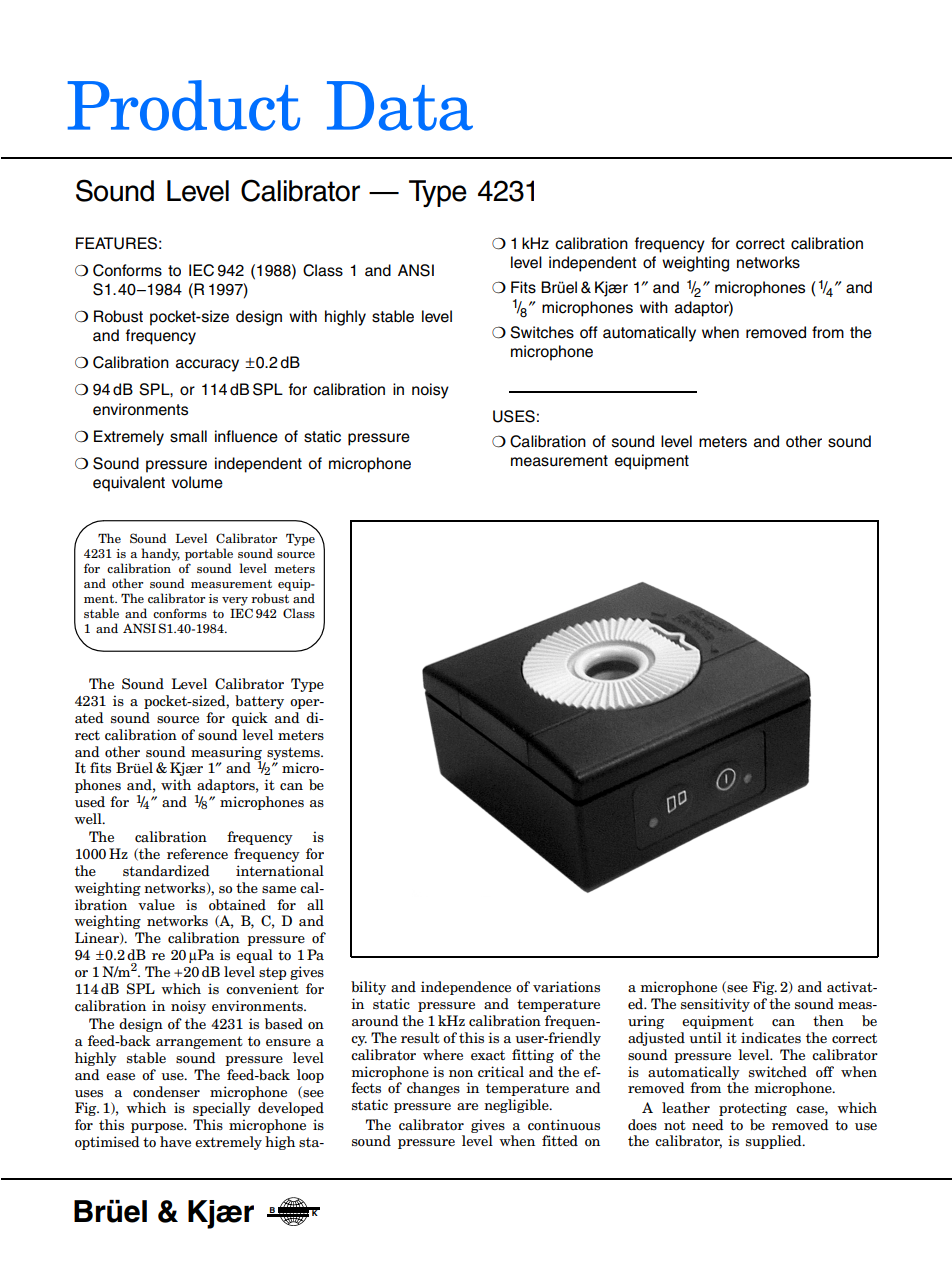 This document has width=952, height=1270. I want to click on accuracy, so click(207, 365).
